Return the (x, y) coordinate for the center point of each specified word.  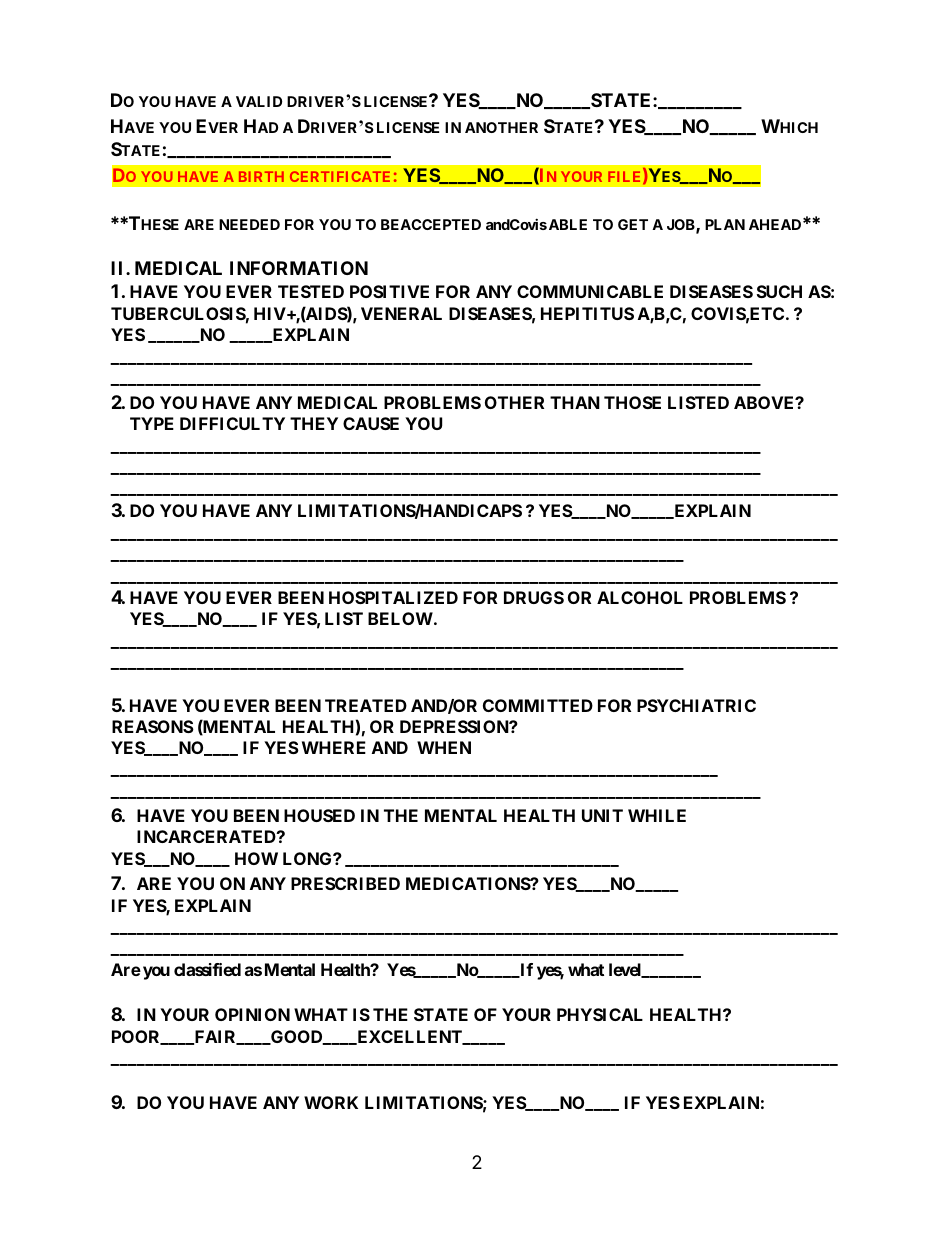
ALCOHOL (640, 597)
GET (633, 224)
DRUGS (534, 597)
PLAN (725, 224)
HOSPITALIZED (393, 597)
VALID (259, 101)
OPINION (252, 1014)
